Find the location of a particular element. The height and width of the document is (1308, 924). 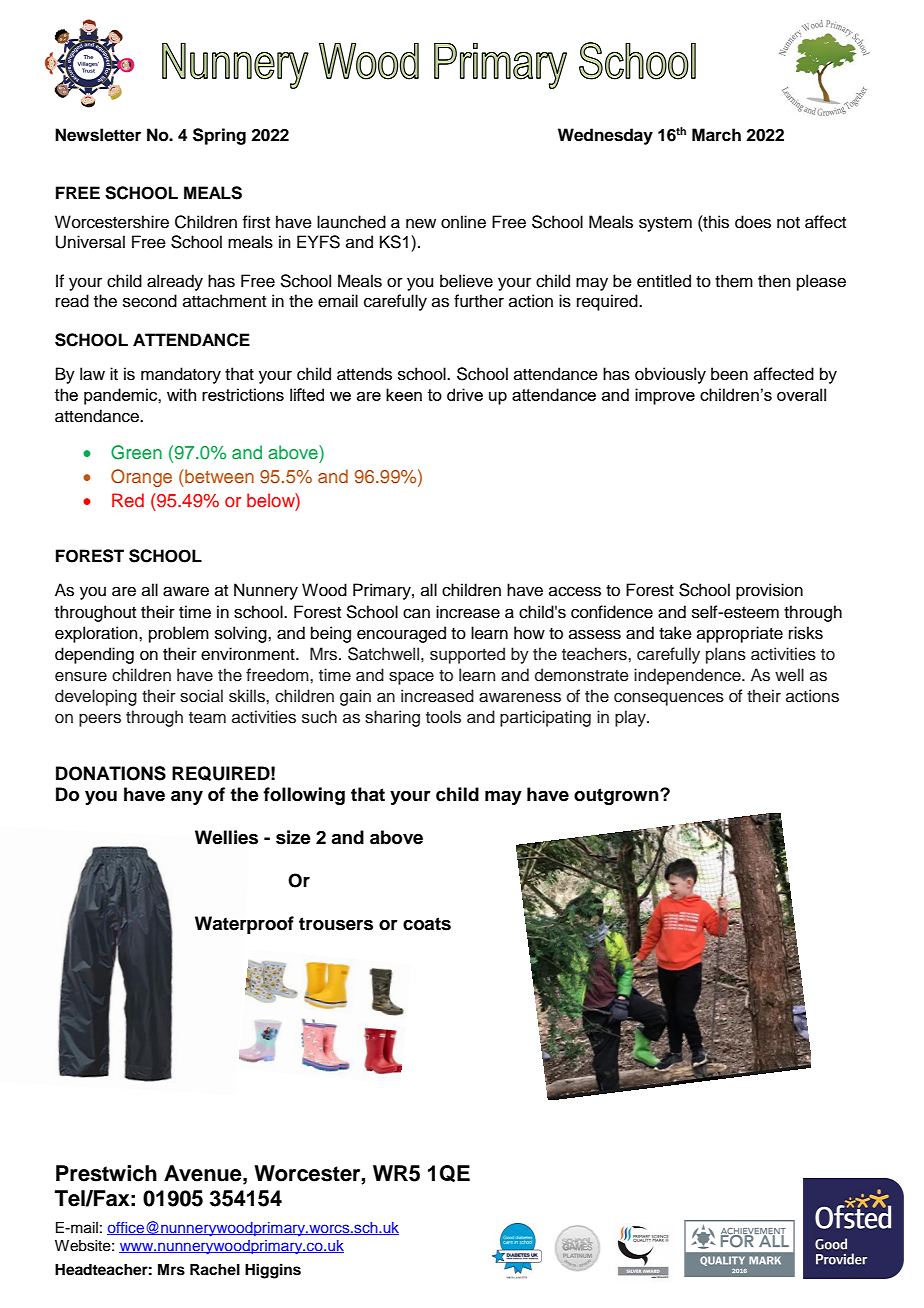

Rachel is located at coordinates (215, 1270).
